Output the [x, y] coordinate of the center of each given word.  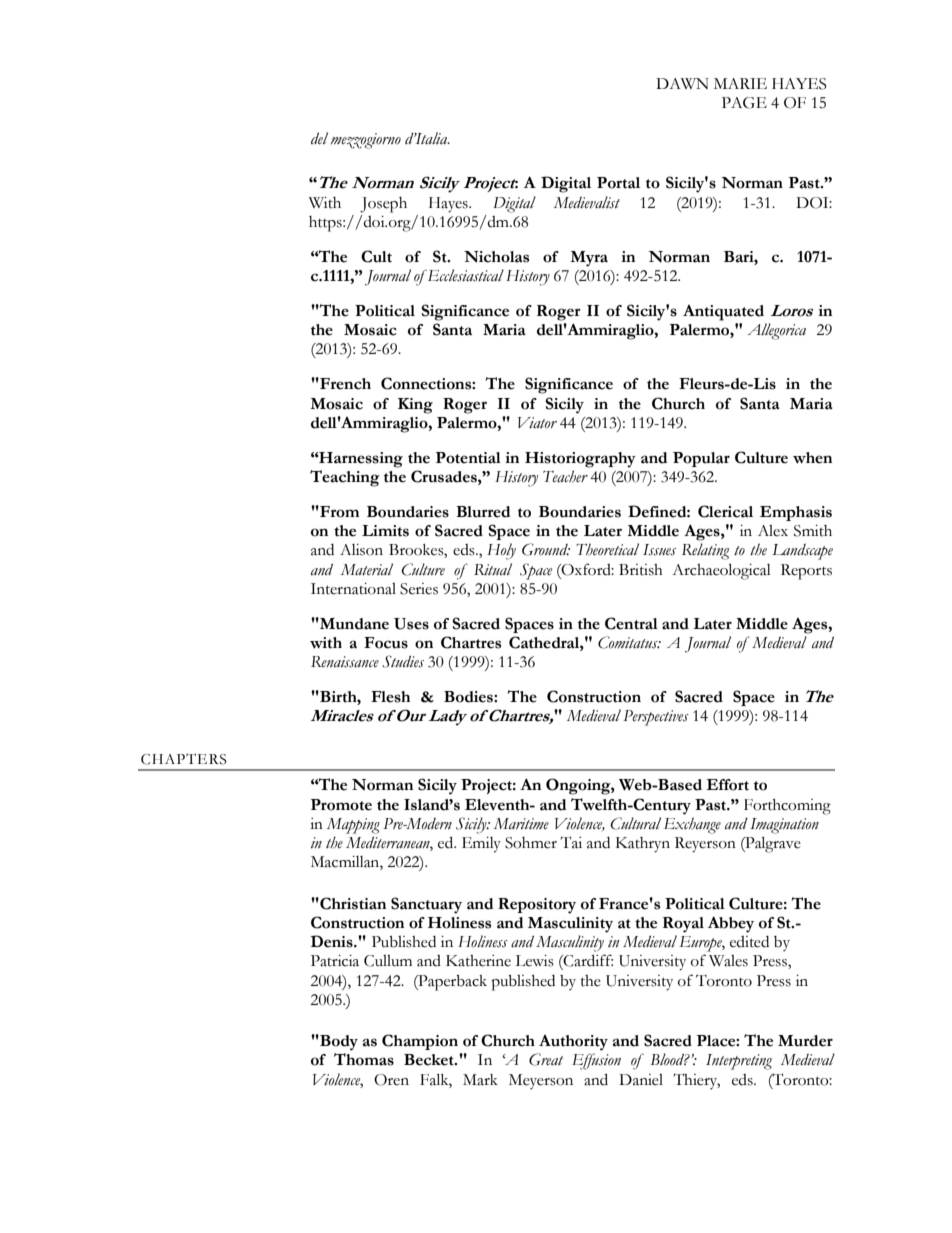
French [344, 384]
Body [338, 1043]
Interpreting [739, 1062]
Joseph [383, 205]
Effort [727, 785]
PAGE [744, 103]
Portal [618, 183]
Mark [480, 1080]
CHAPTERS [184, 759]
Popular [701, 459]
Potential [468, 458]
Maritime [521, 824]
